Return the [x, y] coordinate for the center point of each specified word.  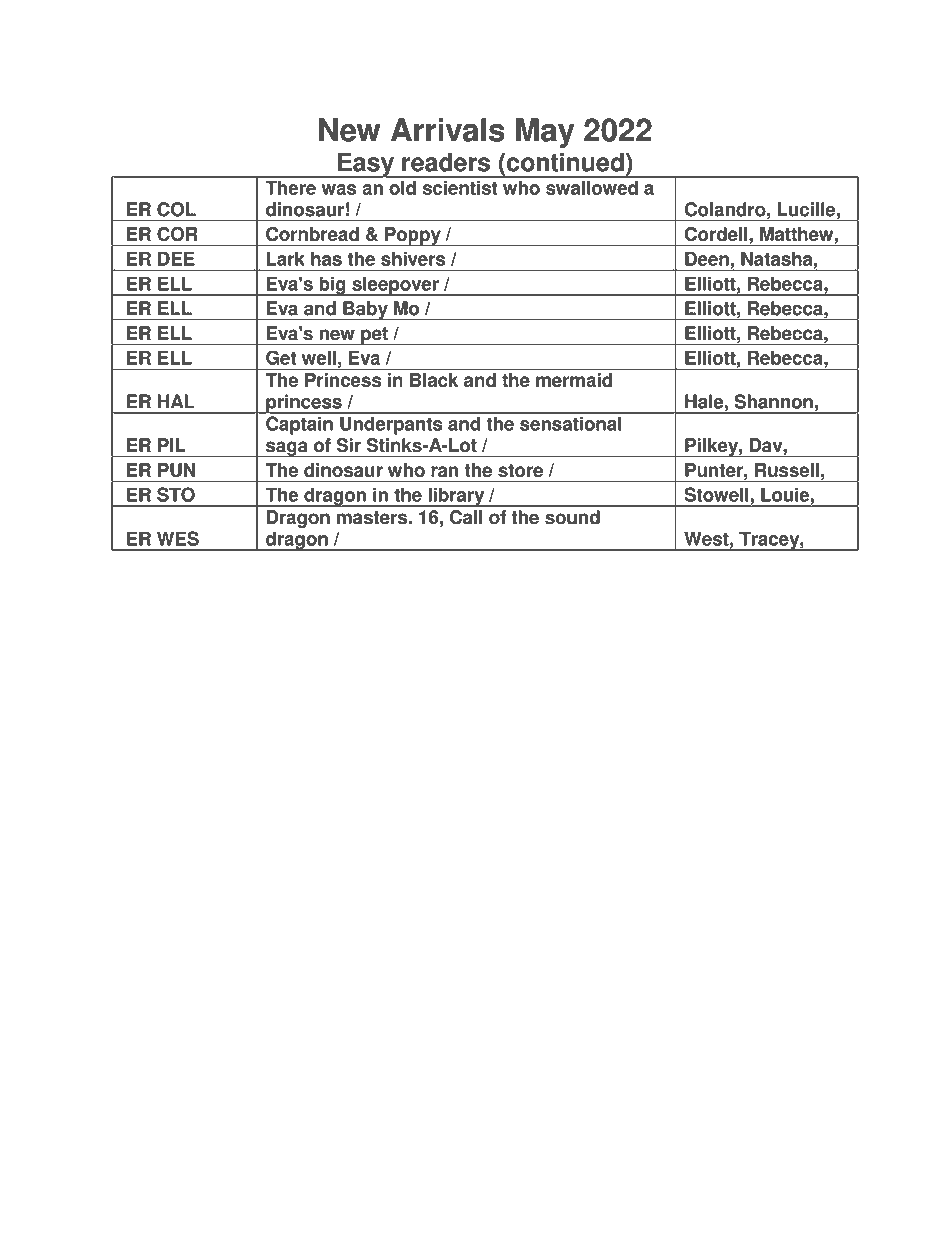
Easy [366, 165]
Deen [707, 259]
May [545, 133]
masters [373, 518]
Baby [365, 310]
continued [564, 162]
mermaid [574, 380]
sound [572, 517]
